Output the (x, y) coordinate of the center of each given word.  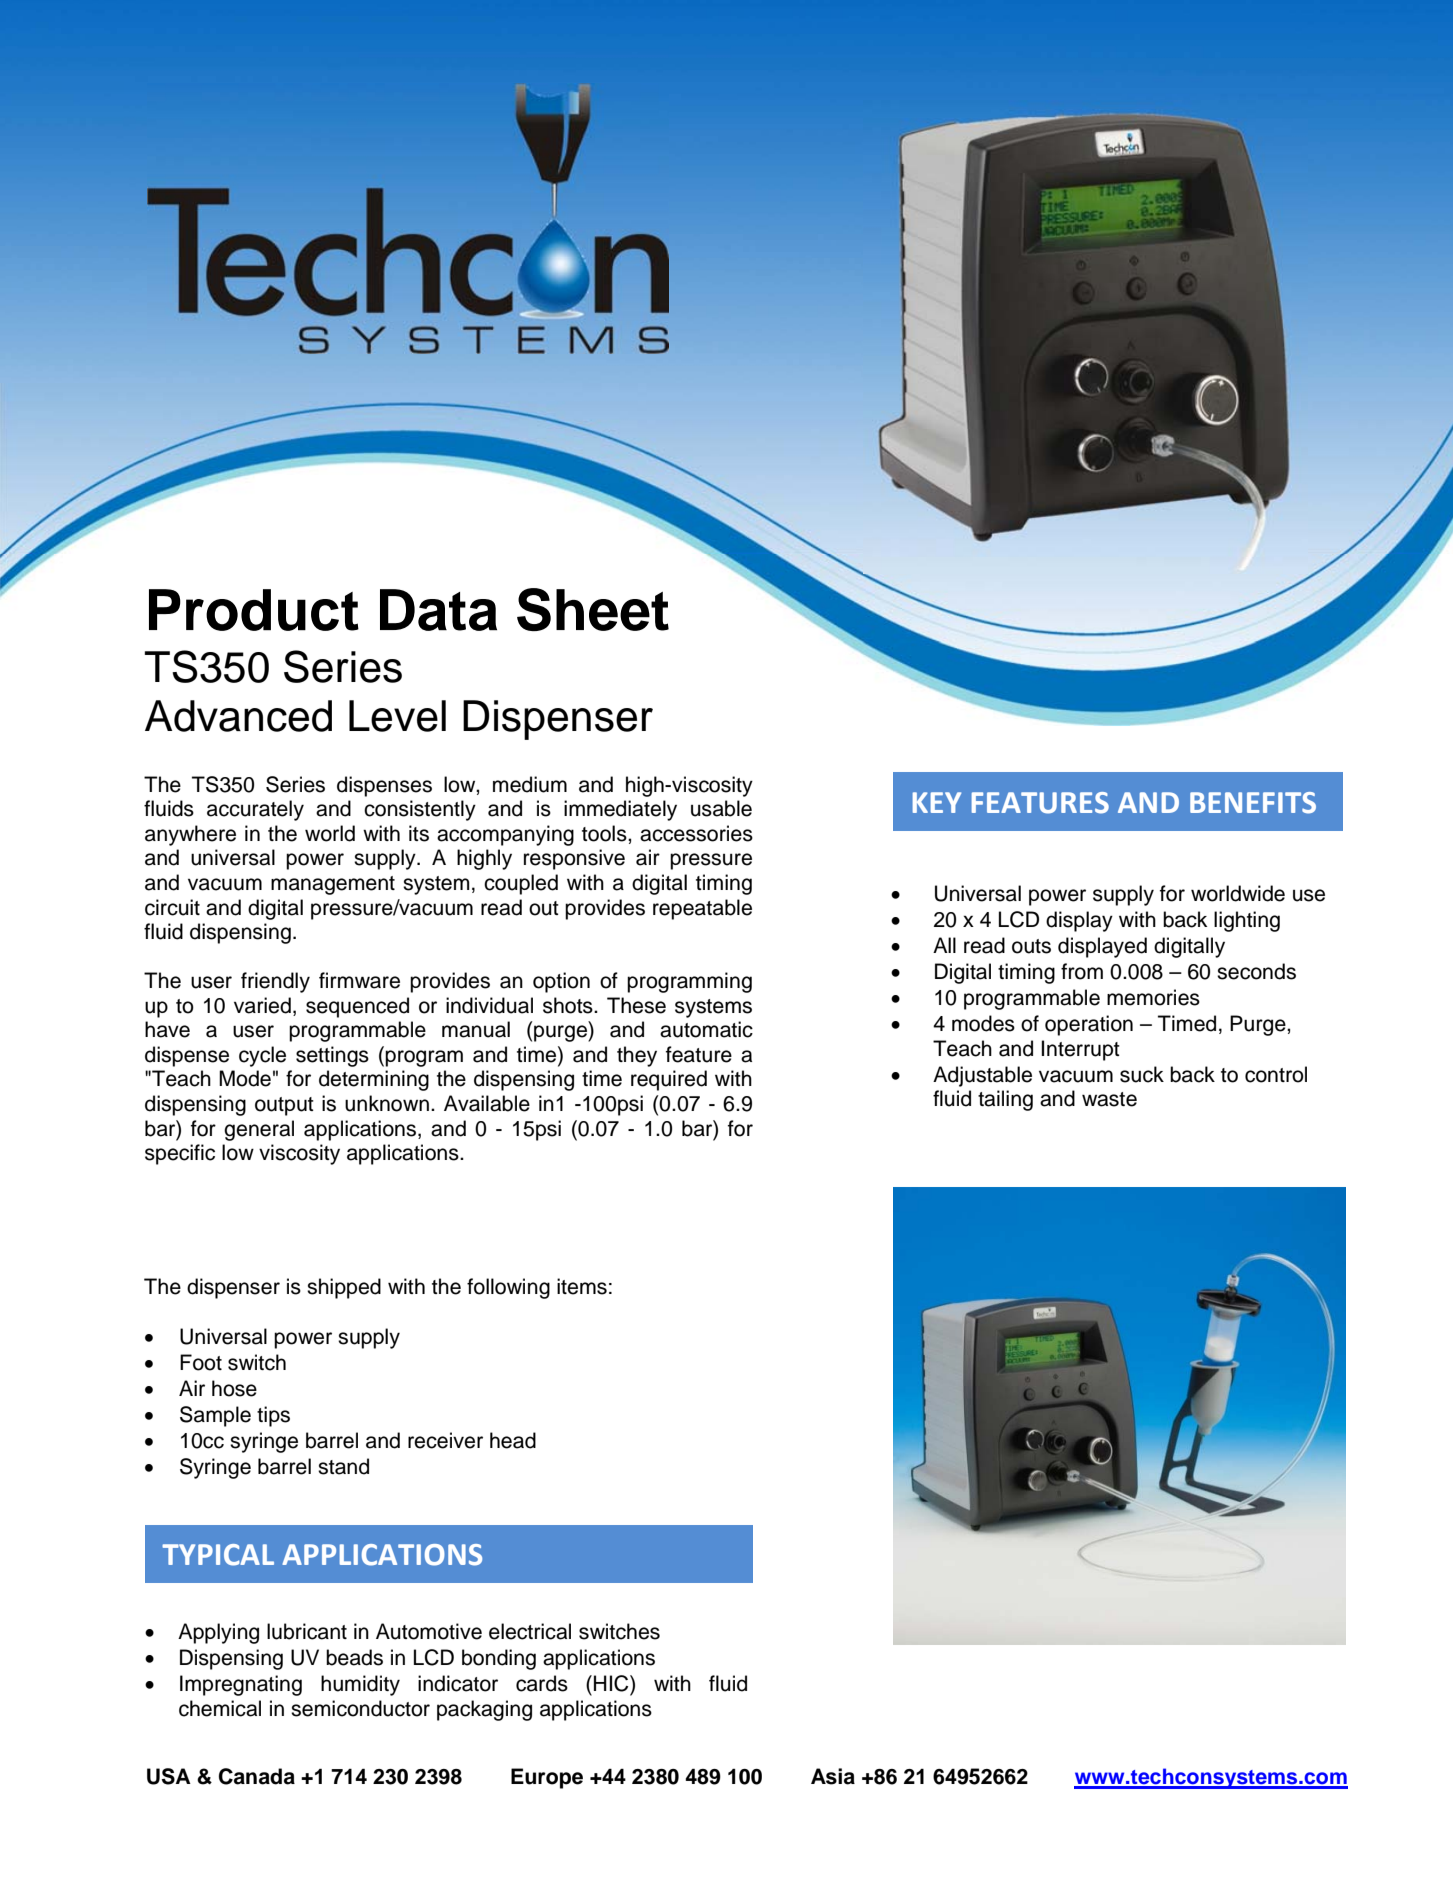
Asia (833, 1776)
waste (1109, 1099)
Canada (257, 1776)
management (333, 885)
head (513, 1440)
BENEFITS (1253, 803)
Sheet (593, 609)
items (582, 1286)
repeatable (702, 909)
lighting (1247, 921)
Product (254, 610)
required (669, 1080)
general (259, 1130)
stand (343, 1466)
